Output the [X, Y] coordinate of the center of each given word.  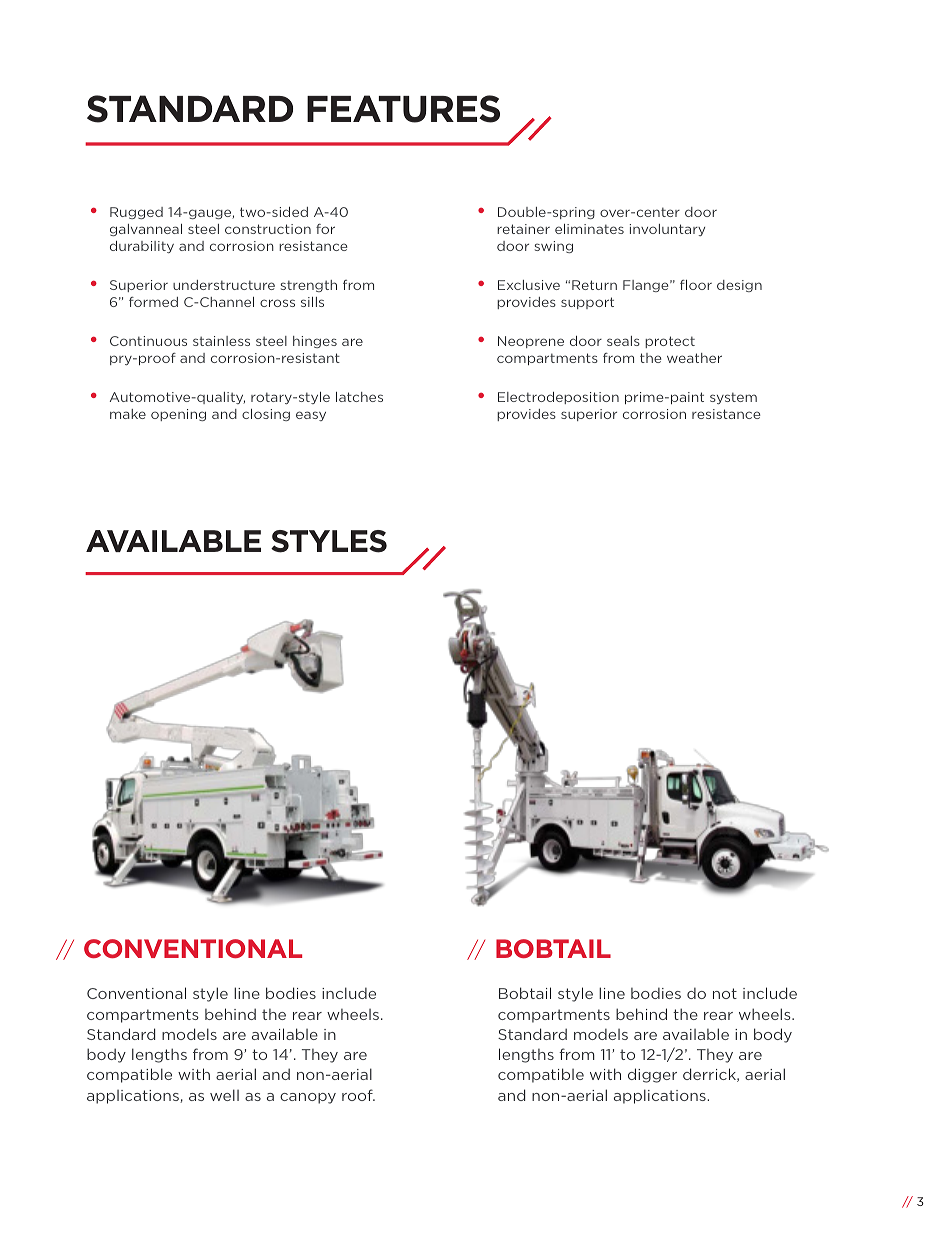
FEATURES [403, 109]
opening [178, 415]
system [733, 398]
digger [652, 1075]
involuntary [667, 230]
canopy [308, 1098]
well [224, 1095]
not [725, 993]
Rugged [136, 213]
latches [359, 397]
